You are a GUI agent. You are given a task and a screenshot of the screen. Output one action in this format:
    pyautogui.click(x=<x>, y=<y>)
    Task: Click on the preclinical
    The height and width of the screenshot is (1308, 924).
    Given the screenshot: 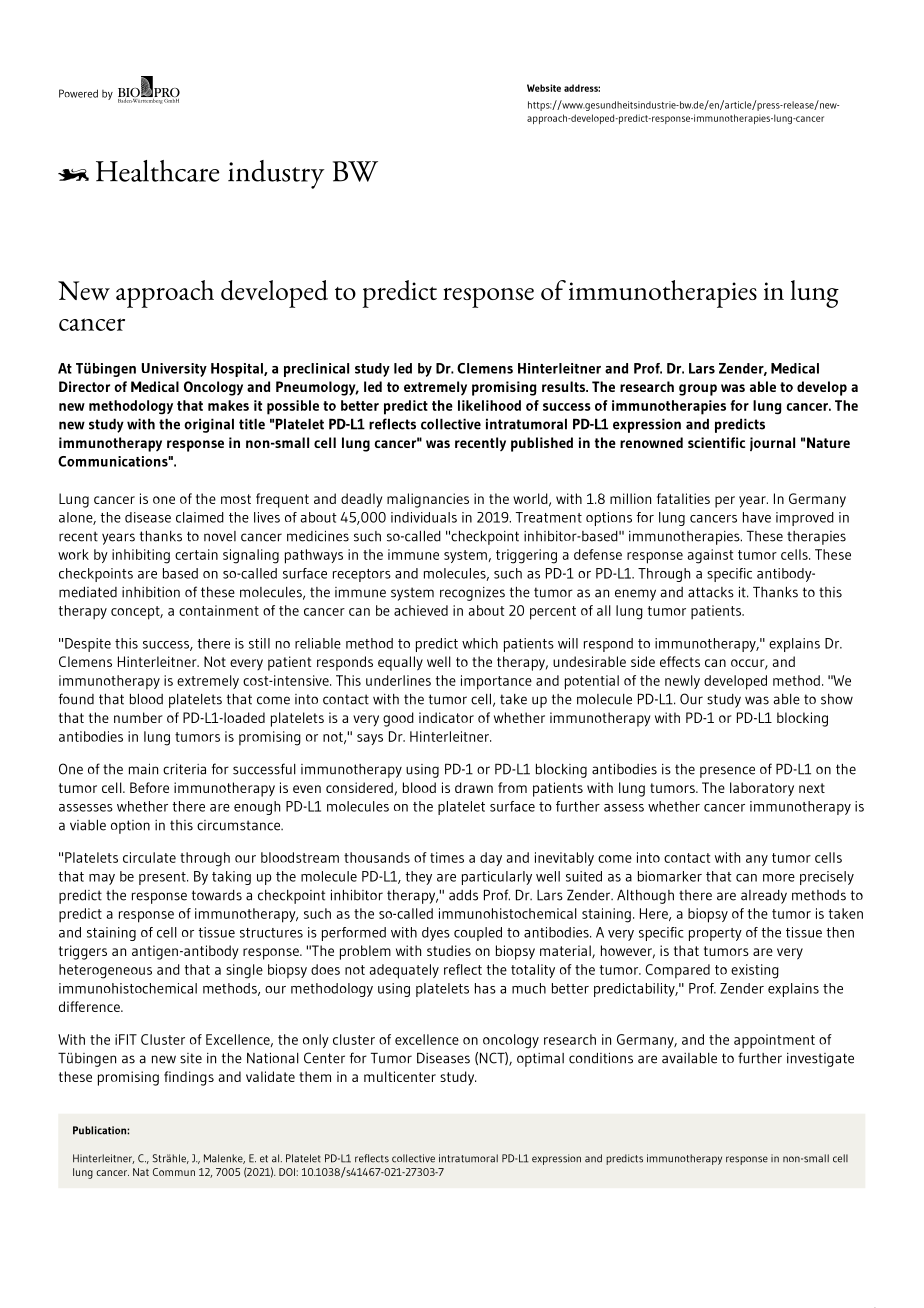 What is the action you would take?
    pyautogui.click(x=316, y=370)
